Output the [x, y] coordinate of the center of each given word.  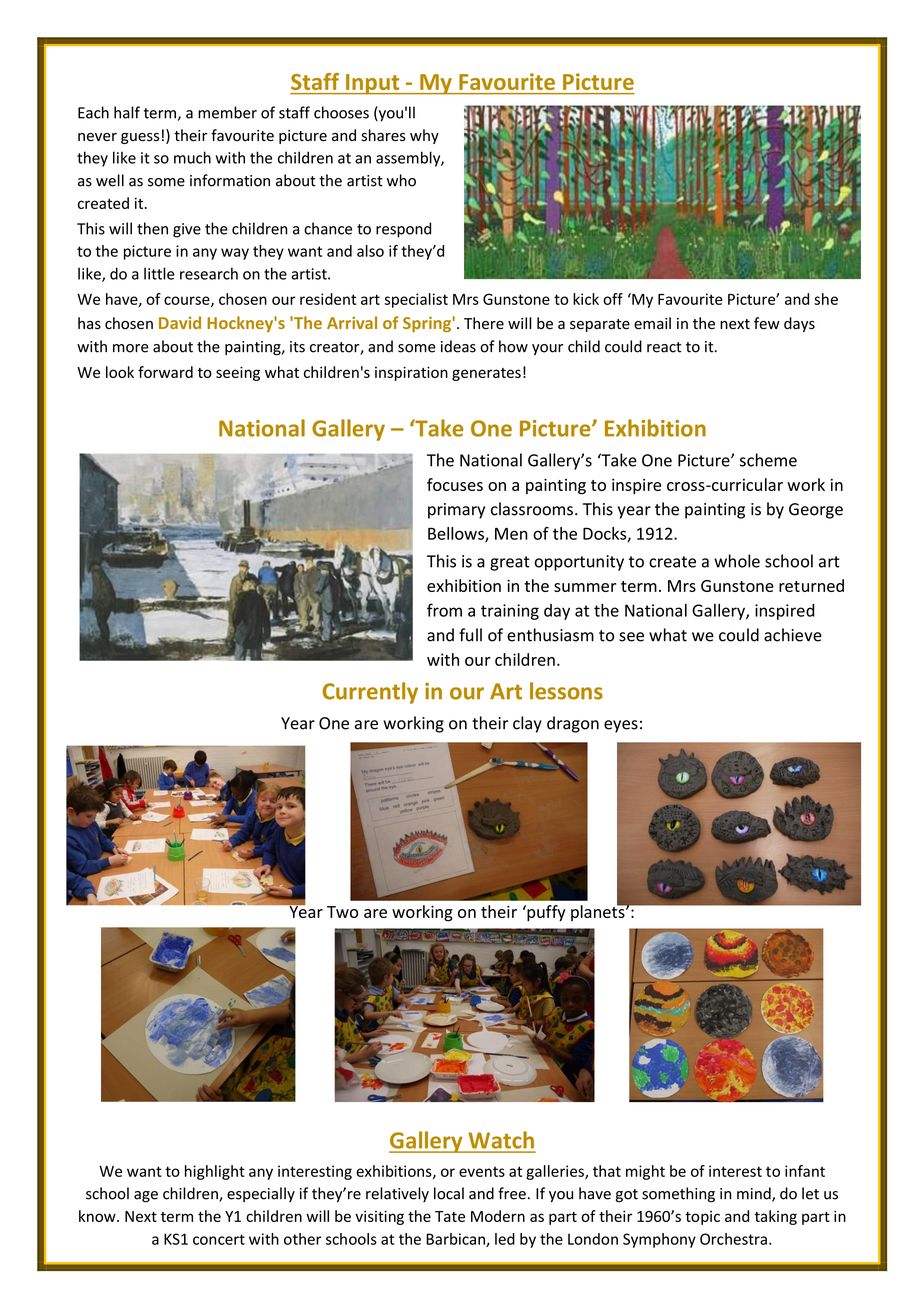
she [826, 299]
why [424, 136]
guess [140, 138]
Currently [370, 693]
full [470, 635]
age [146, 1197]
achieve [793, 635]
